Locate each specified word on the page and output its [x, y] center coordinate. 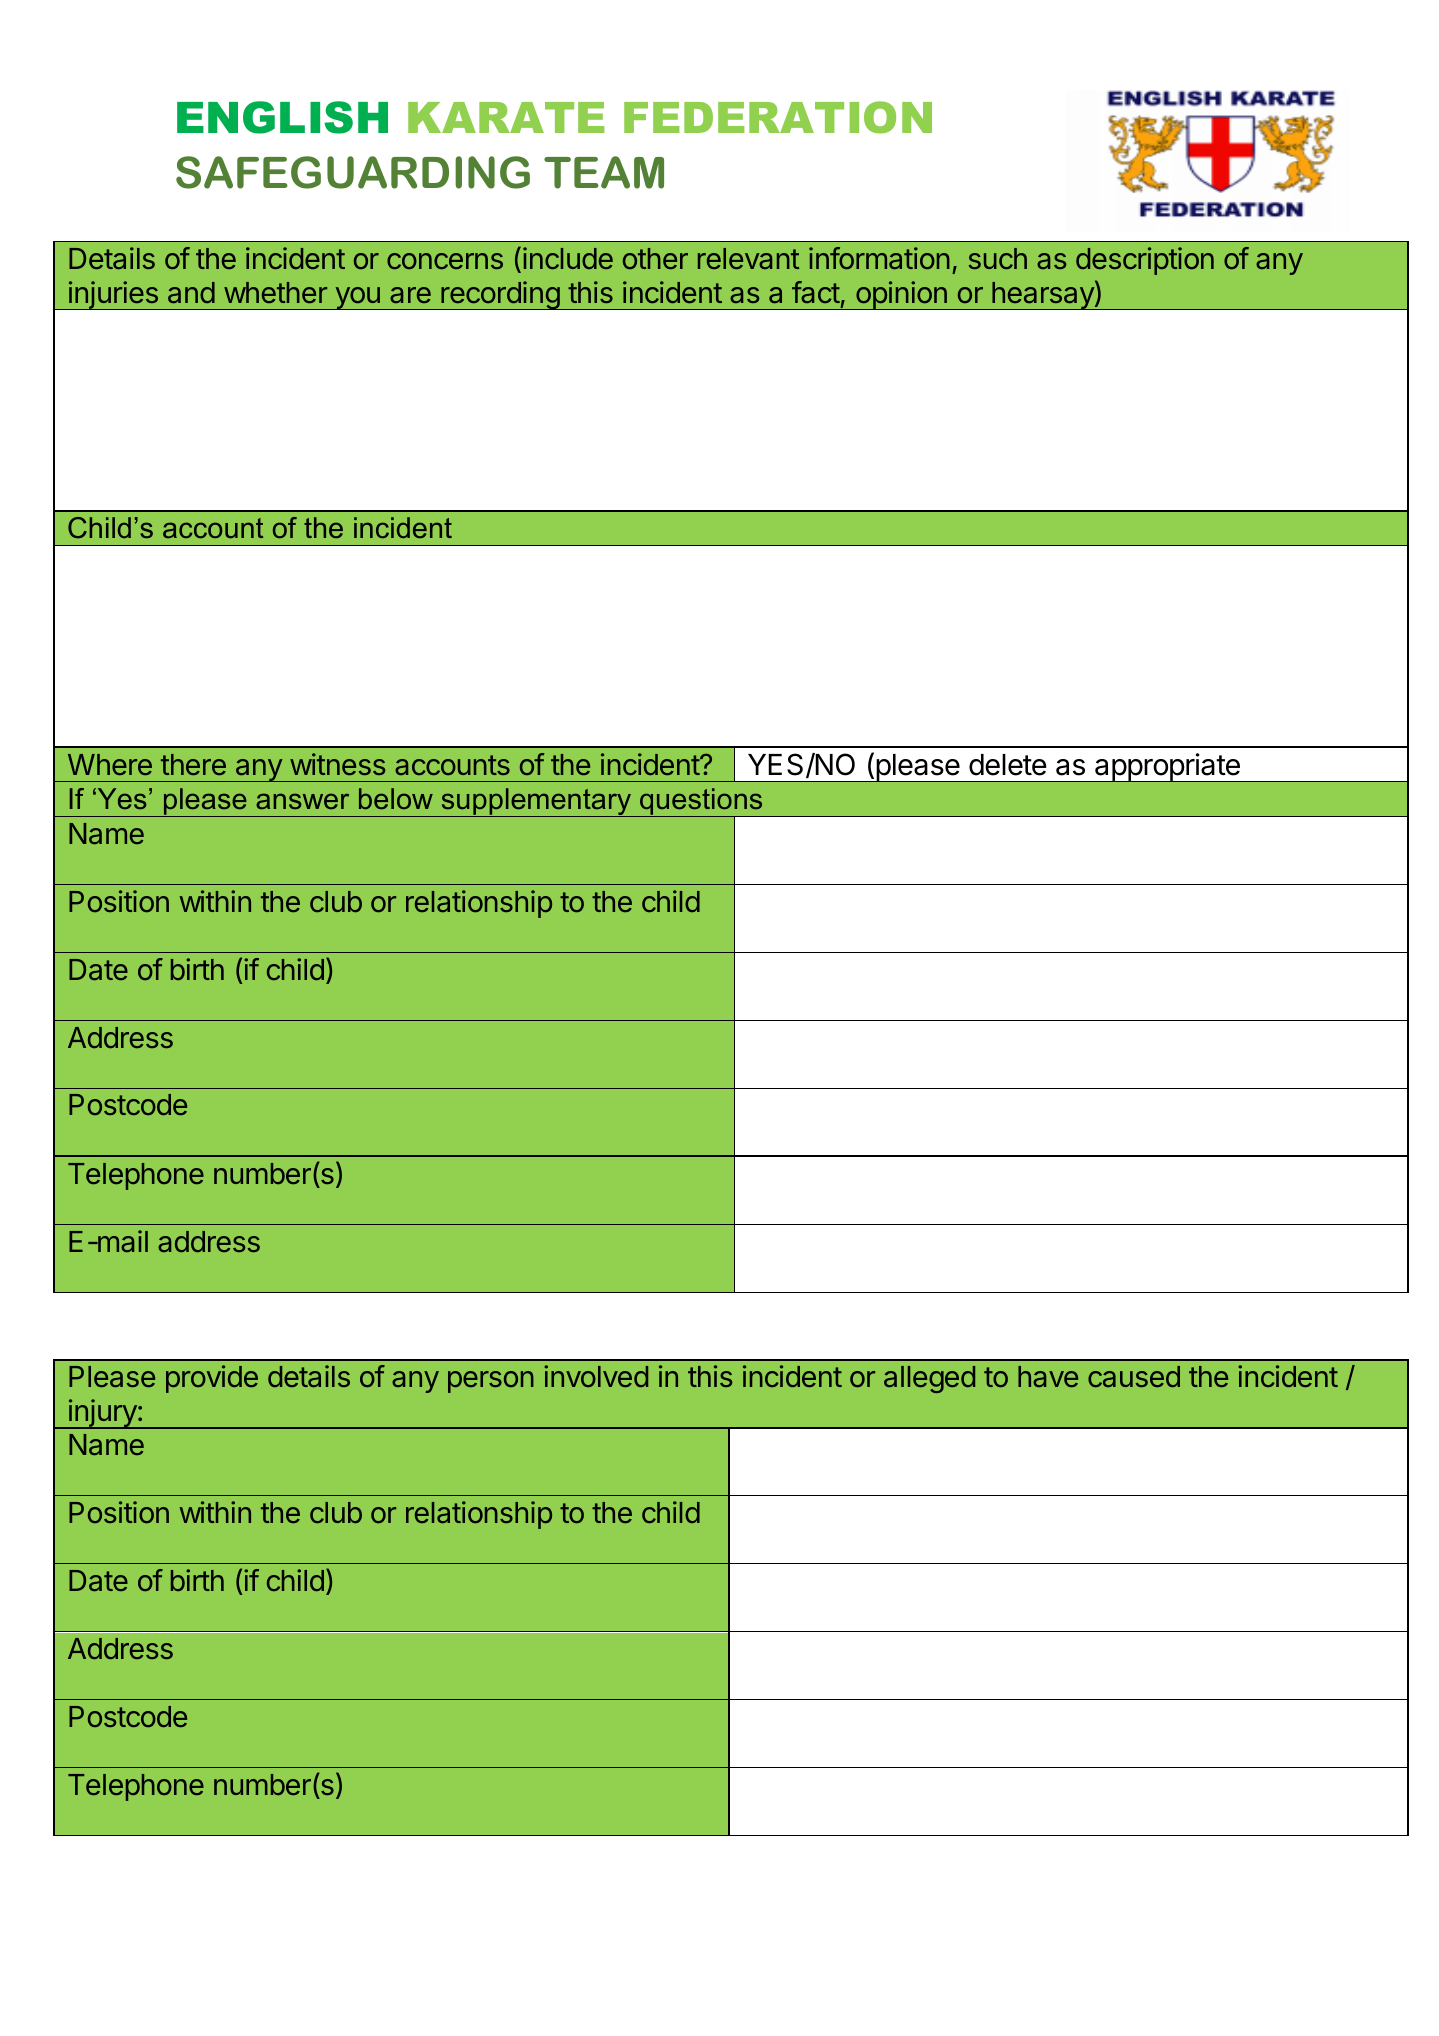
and [191, 293]
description [1145, 261]
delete [1008, 765]
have [1048, 1376]
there [193, 764]
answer [302, 801]
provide [212, 1379]
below [396, 798]
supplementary [536, 802]
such [998, 258]
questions [701, 803]
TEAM [604, 172]
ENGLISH [282, 117]
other [655, 258]
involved [596, 1376]
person [491, 1382]
